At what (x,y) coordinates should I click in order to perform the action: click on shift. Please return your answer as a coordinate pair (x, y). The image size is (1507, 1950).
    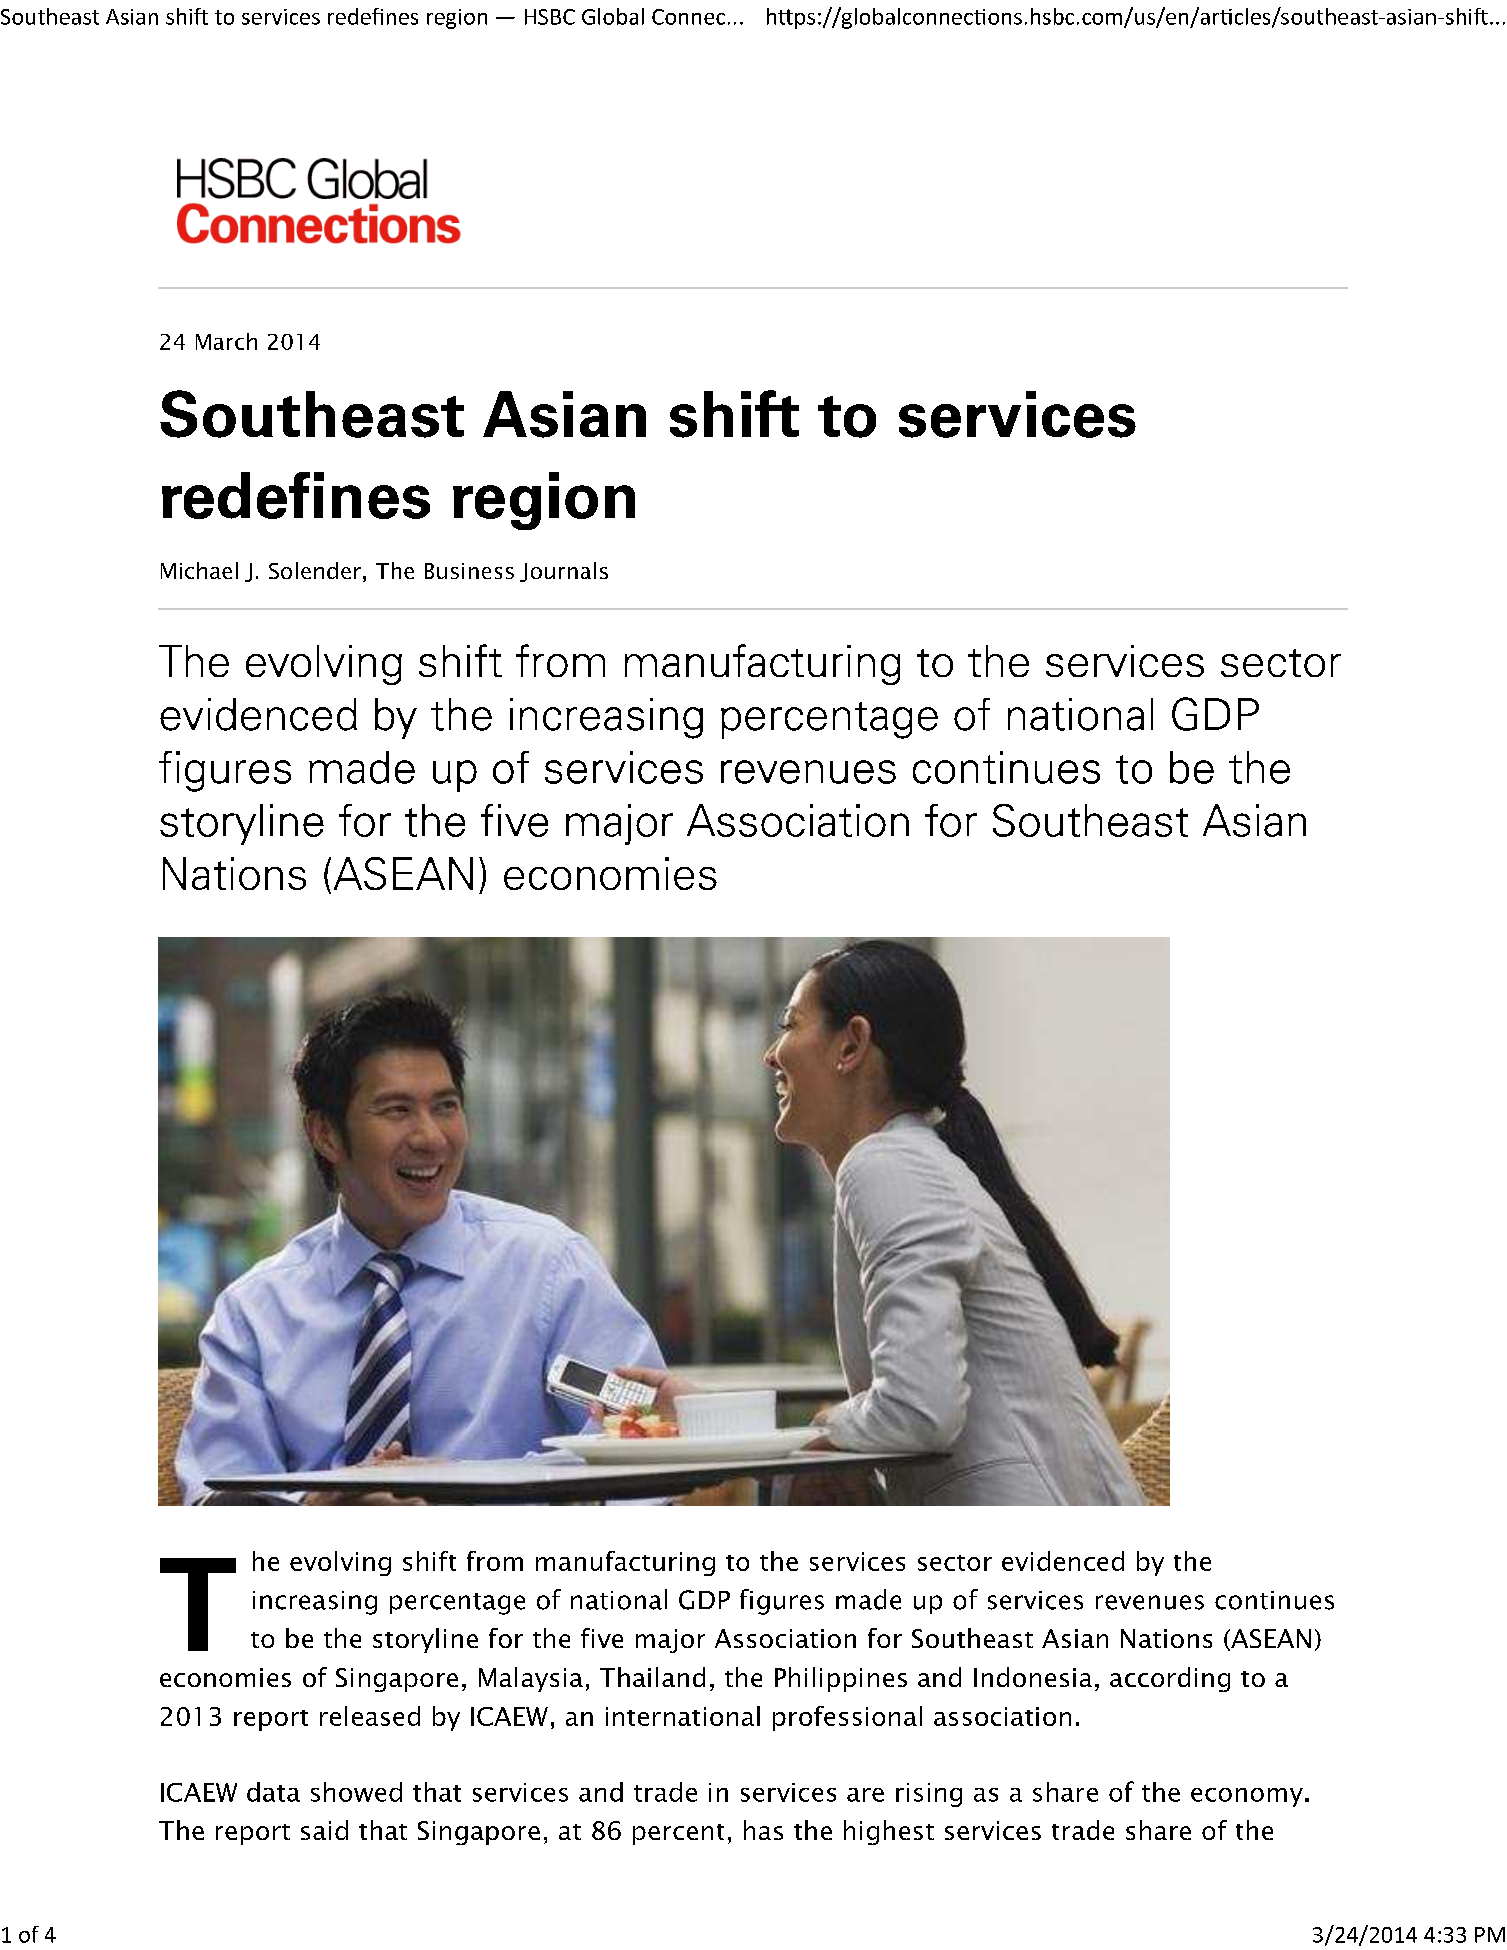
    Looking at the image, I should click on (429, 1561).
